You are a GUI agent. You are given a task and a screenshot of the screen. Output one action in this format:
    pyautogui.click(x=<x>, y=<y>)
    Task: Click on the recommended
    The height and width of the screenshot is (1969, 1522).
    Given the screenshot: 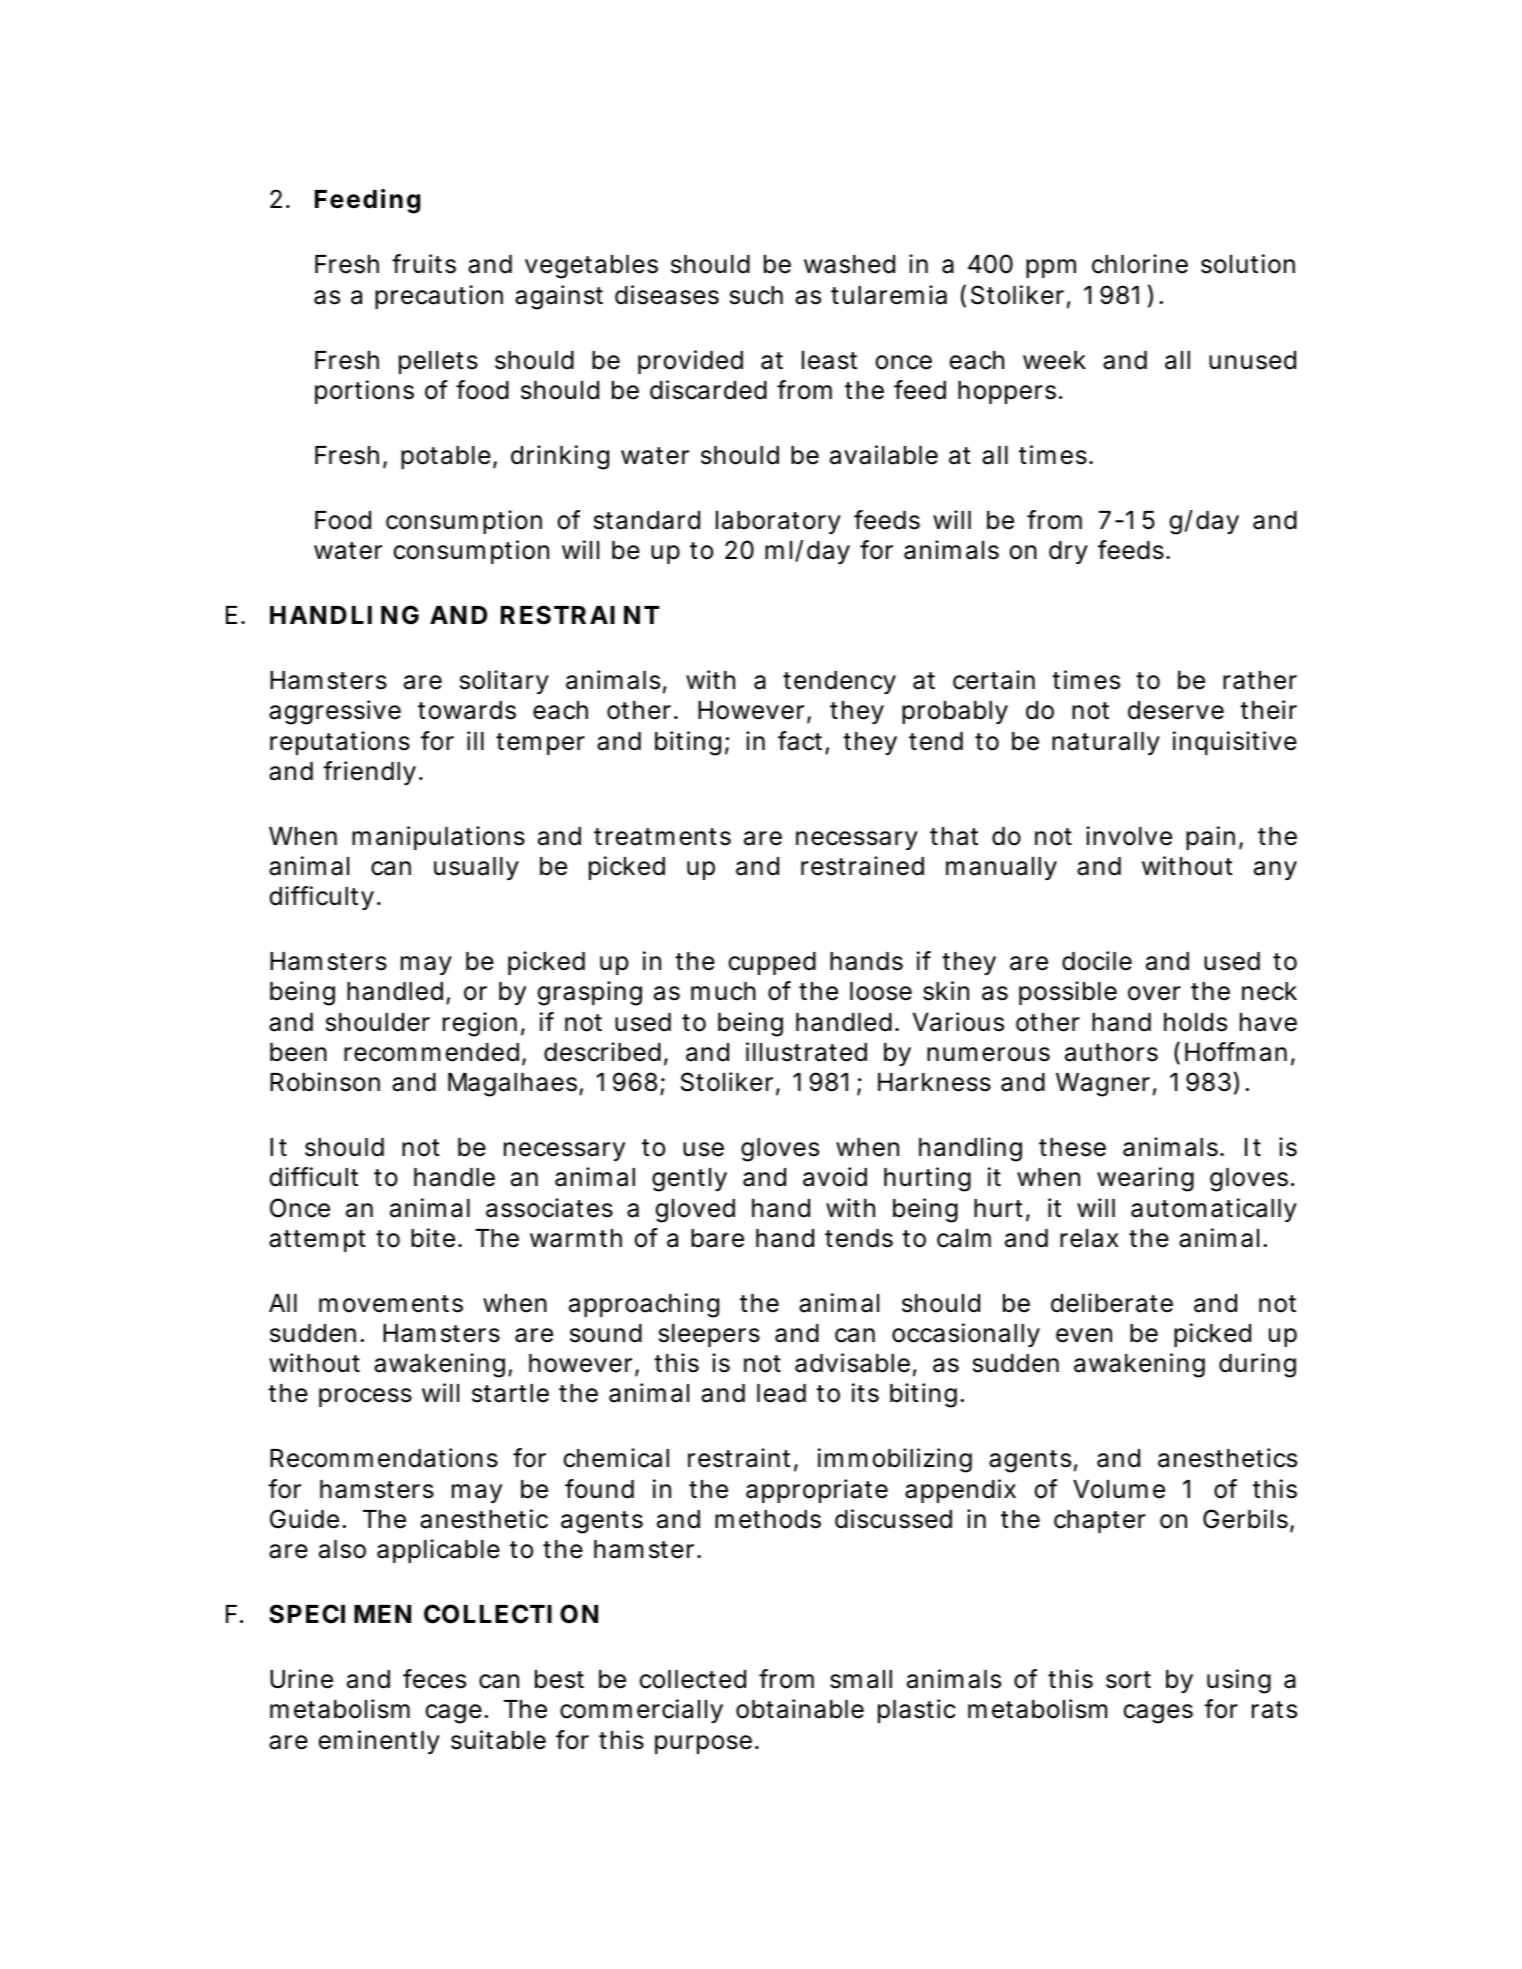 What is the action you would take?
    pyautogui.click(x=431, y=1052)
